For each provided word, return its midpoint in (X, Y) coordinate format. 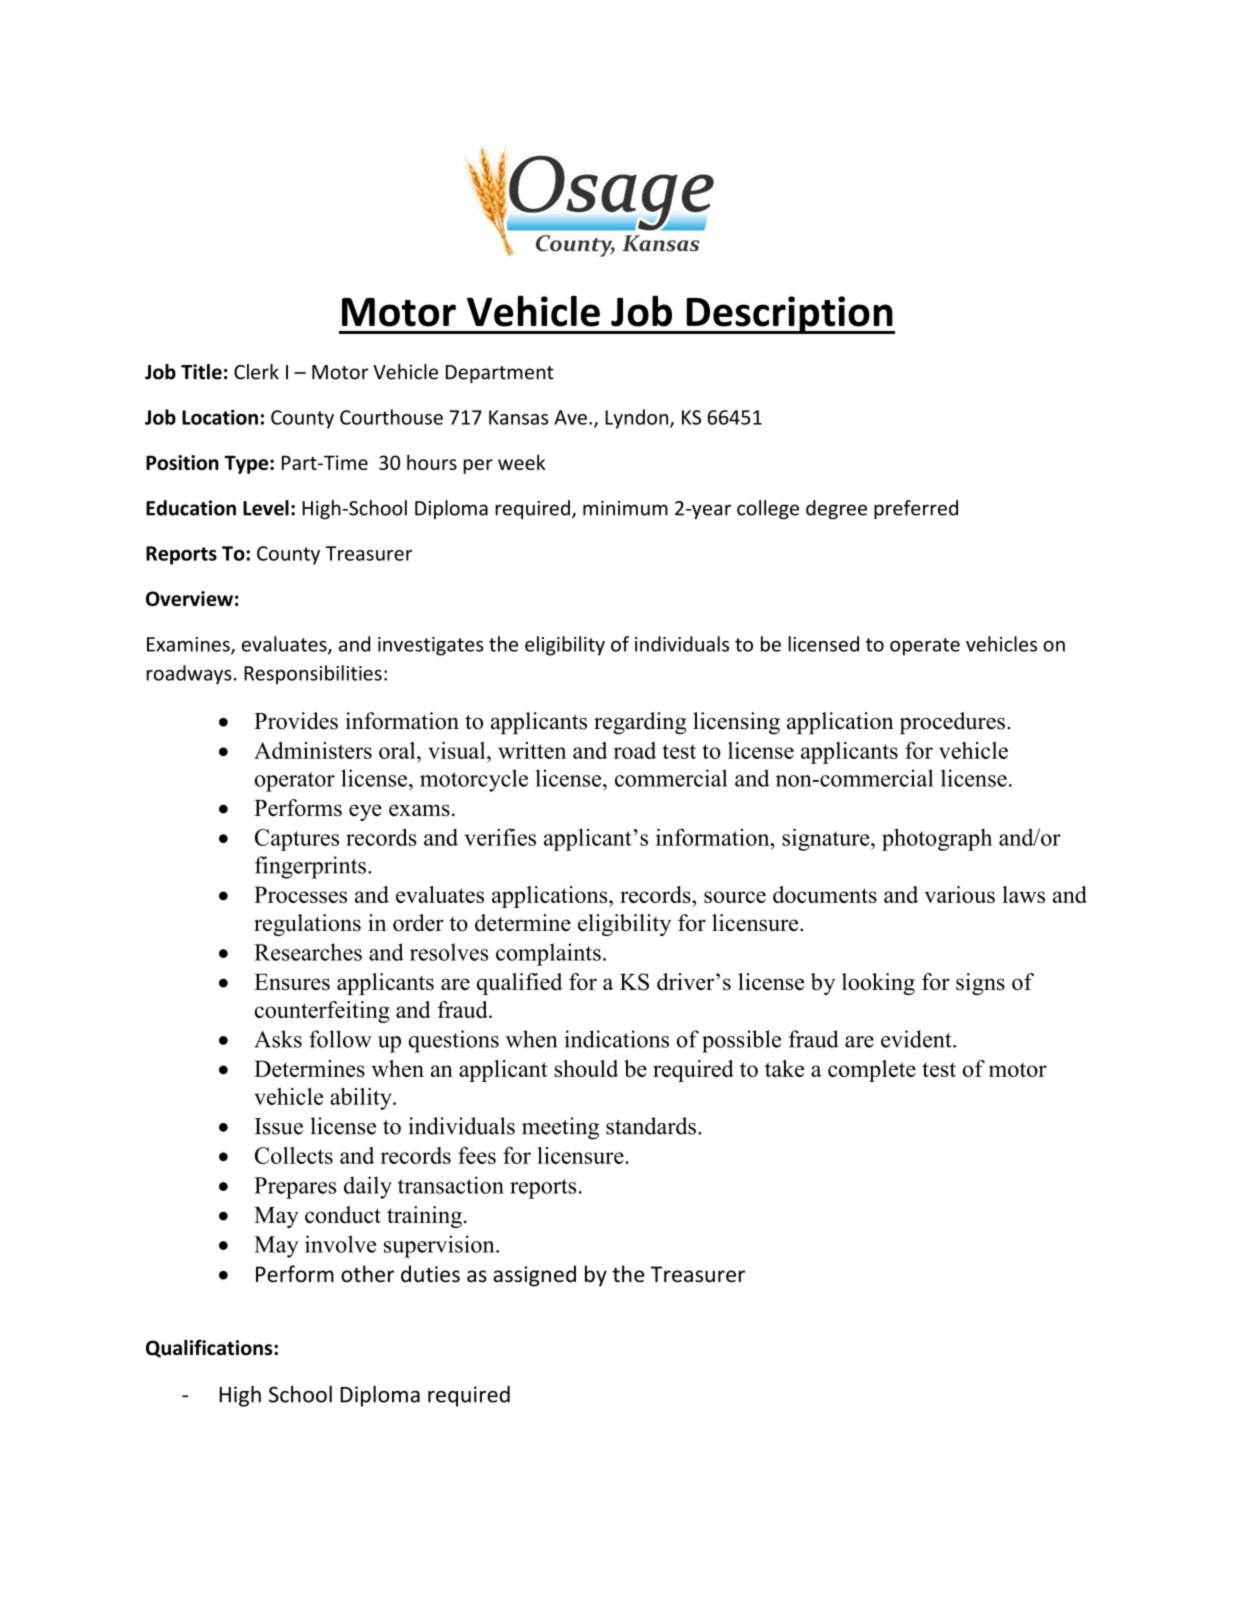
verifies (500, 837)
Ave (570, 417)
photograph (937, 839)
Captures (297, 840)
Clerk (256, 372)
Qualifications (210, 1348)
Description (789, 315)
